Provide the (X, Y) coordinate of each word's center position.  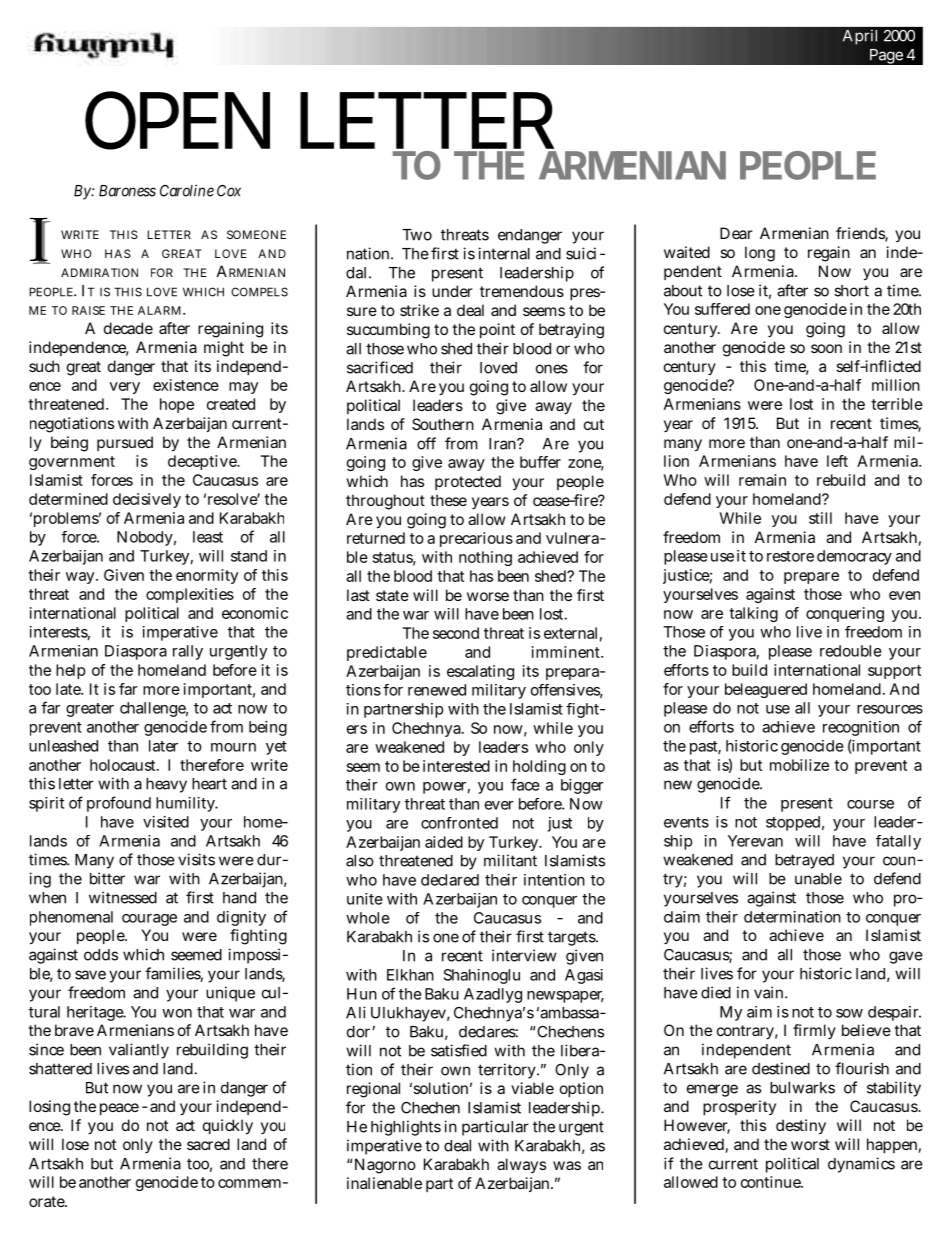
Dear (736, 233)
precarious (476, 539)
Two (417, 235)
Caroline (187, 190)
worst (810, 1144)
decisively (147, 500)
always (521, 1165)
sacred (208, 1144)
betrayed (804, 861)
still (820, 518)
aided (444, 842)
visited (166, 822)
